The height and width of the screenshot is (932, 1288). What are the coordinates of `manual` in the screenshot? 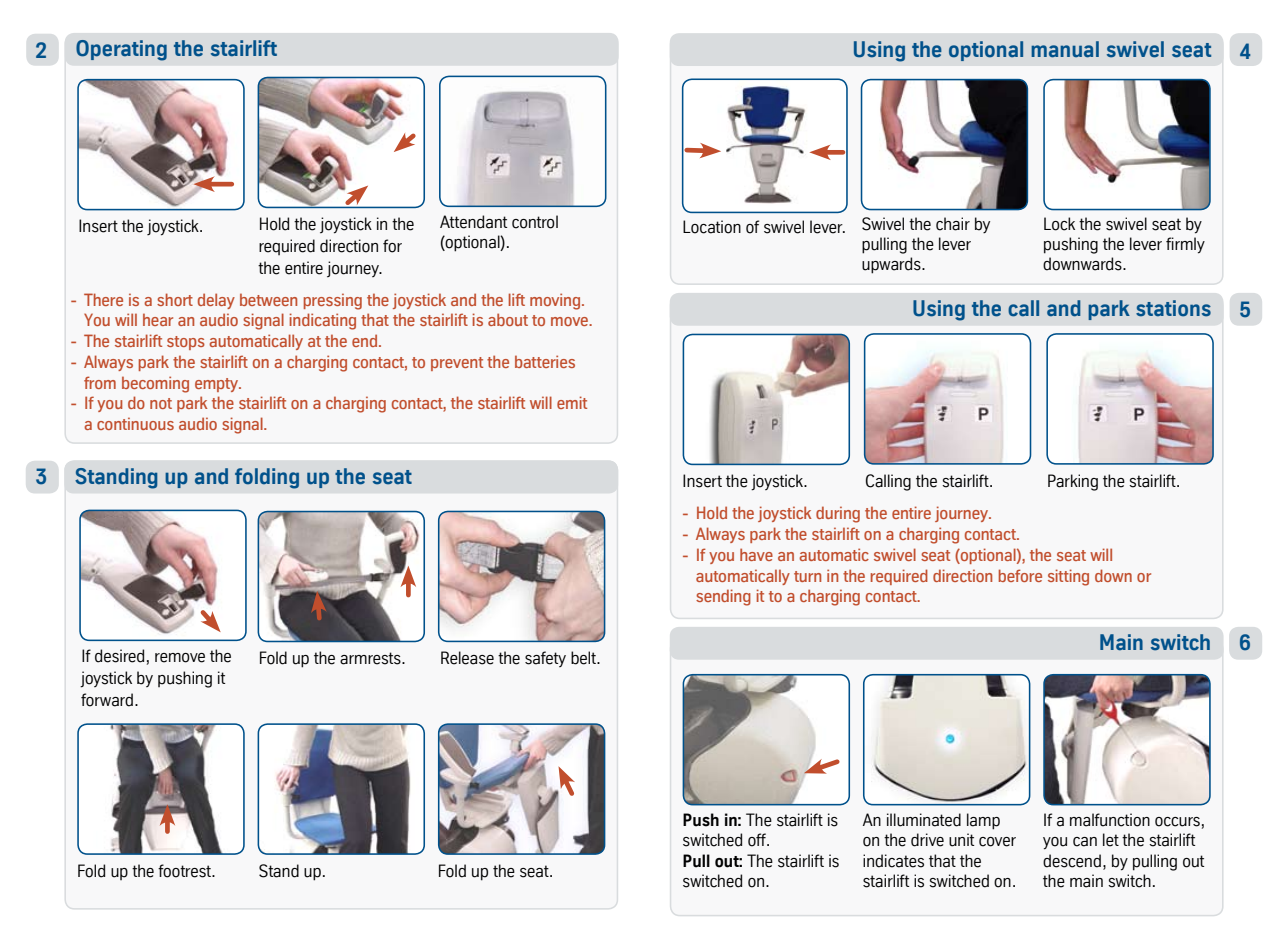 It's located at (1065, 49).
